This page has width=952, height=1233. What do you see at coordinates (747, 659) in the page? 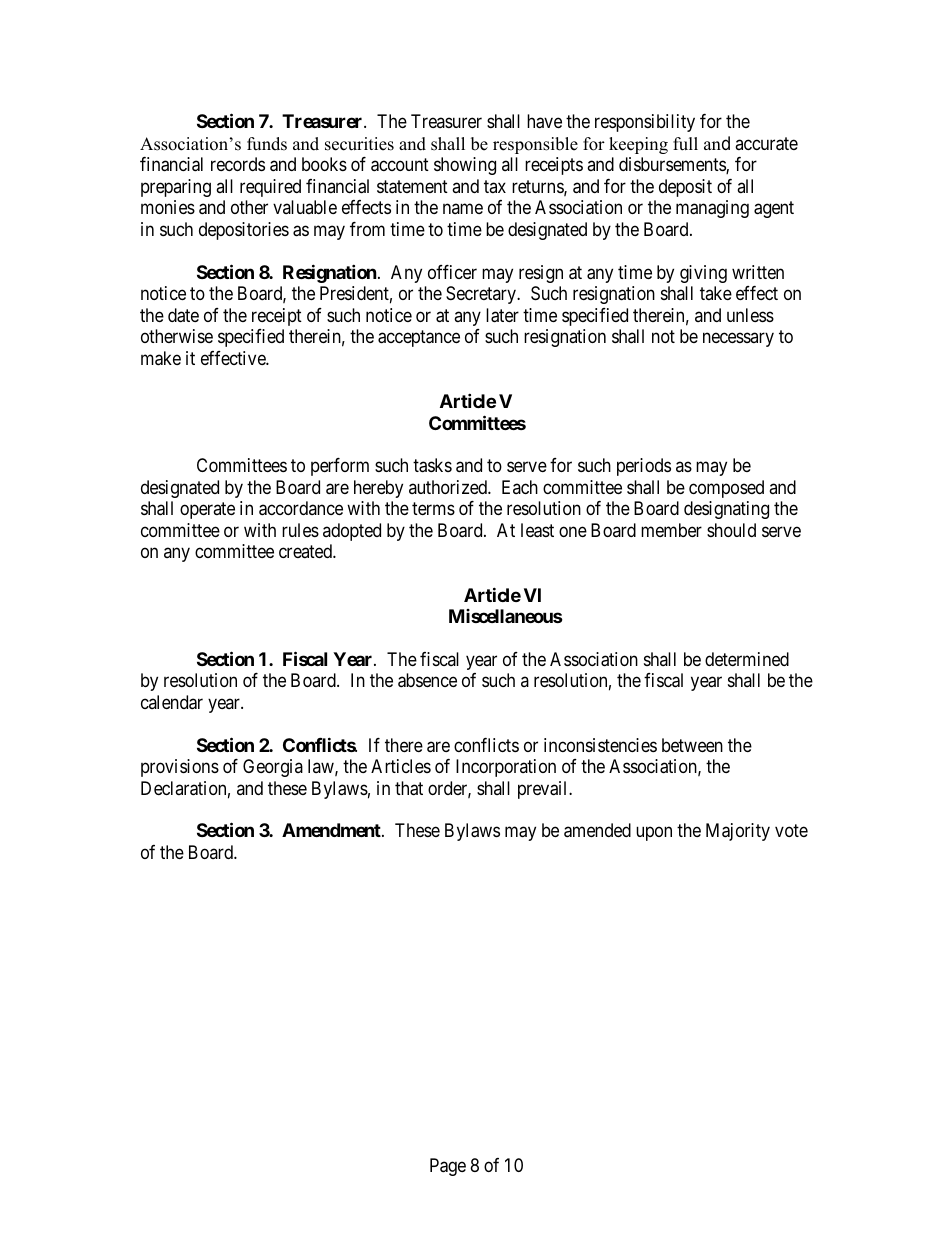
I see `determined` at bounding box center [747, 659].
